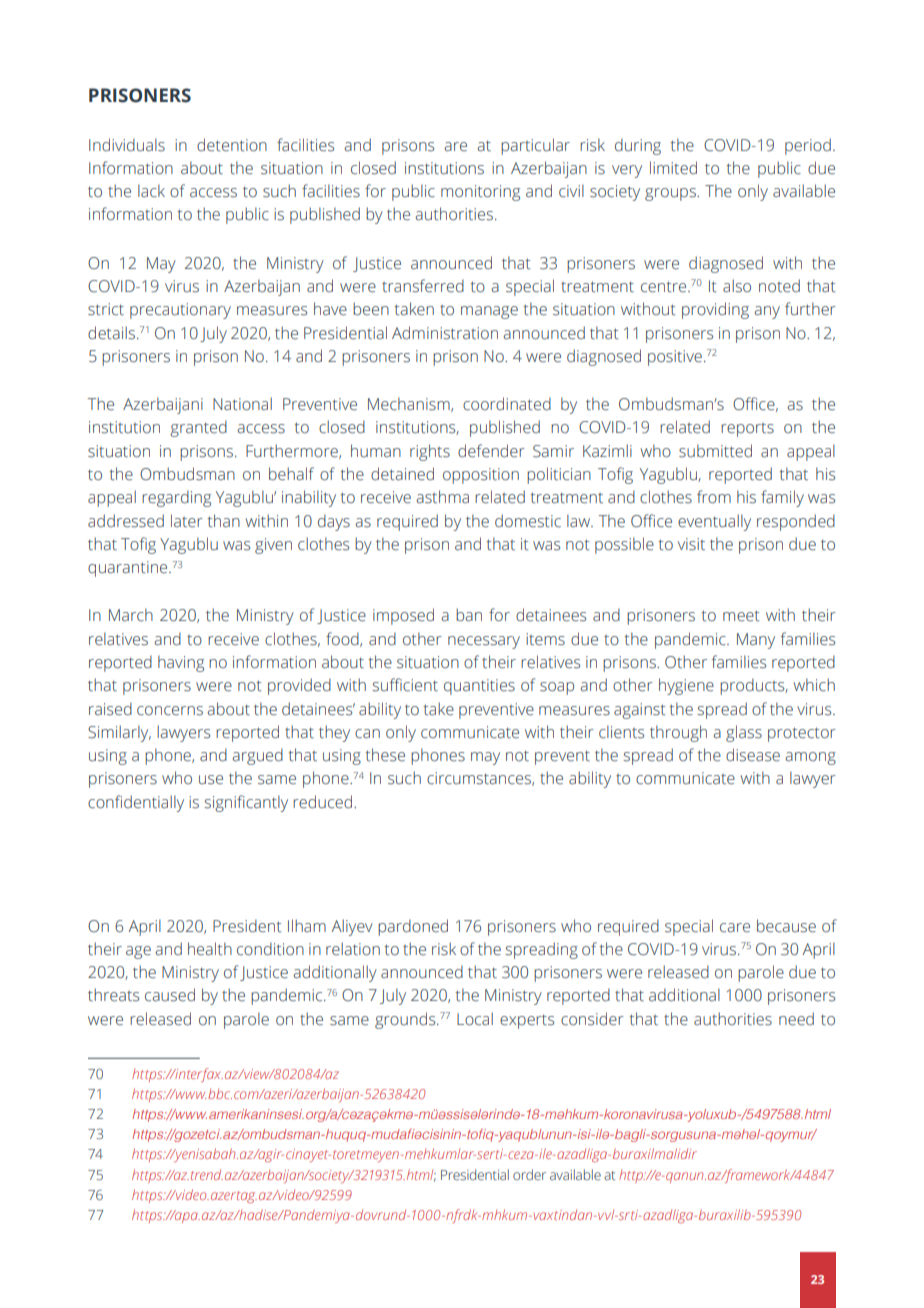 The image size is (924, 1308). Describe the element at coordinates (246, 803) in the document. I see `significantly` at that location.
